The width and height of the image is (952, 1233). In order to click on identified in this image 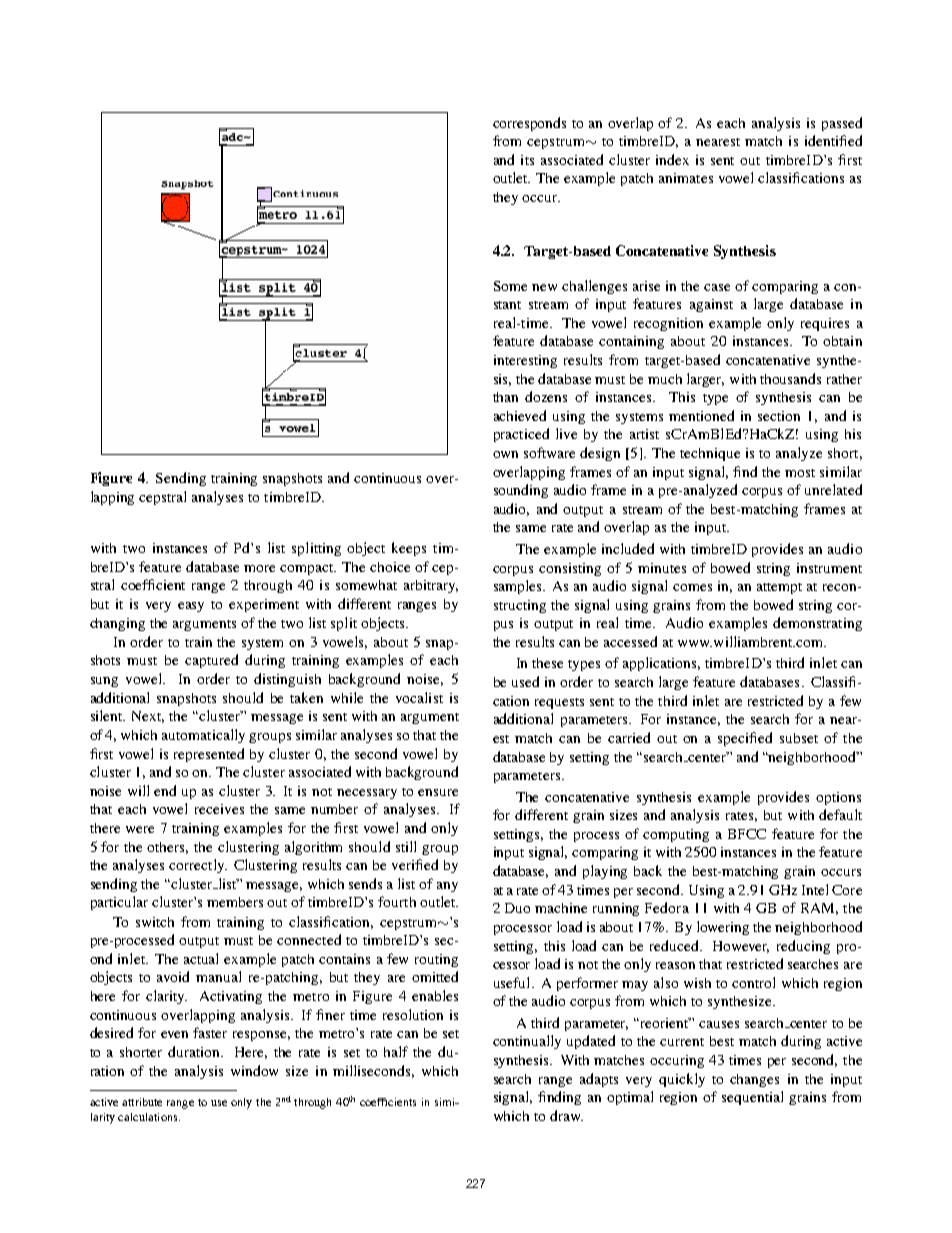, I will do `click(833, 140)`.
